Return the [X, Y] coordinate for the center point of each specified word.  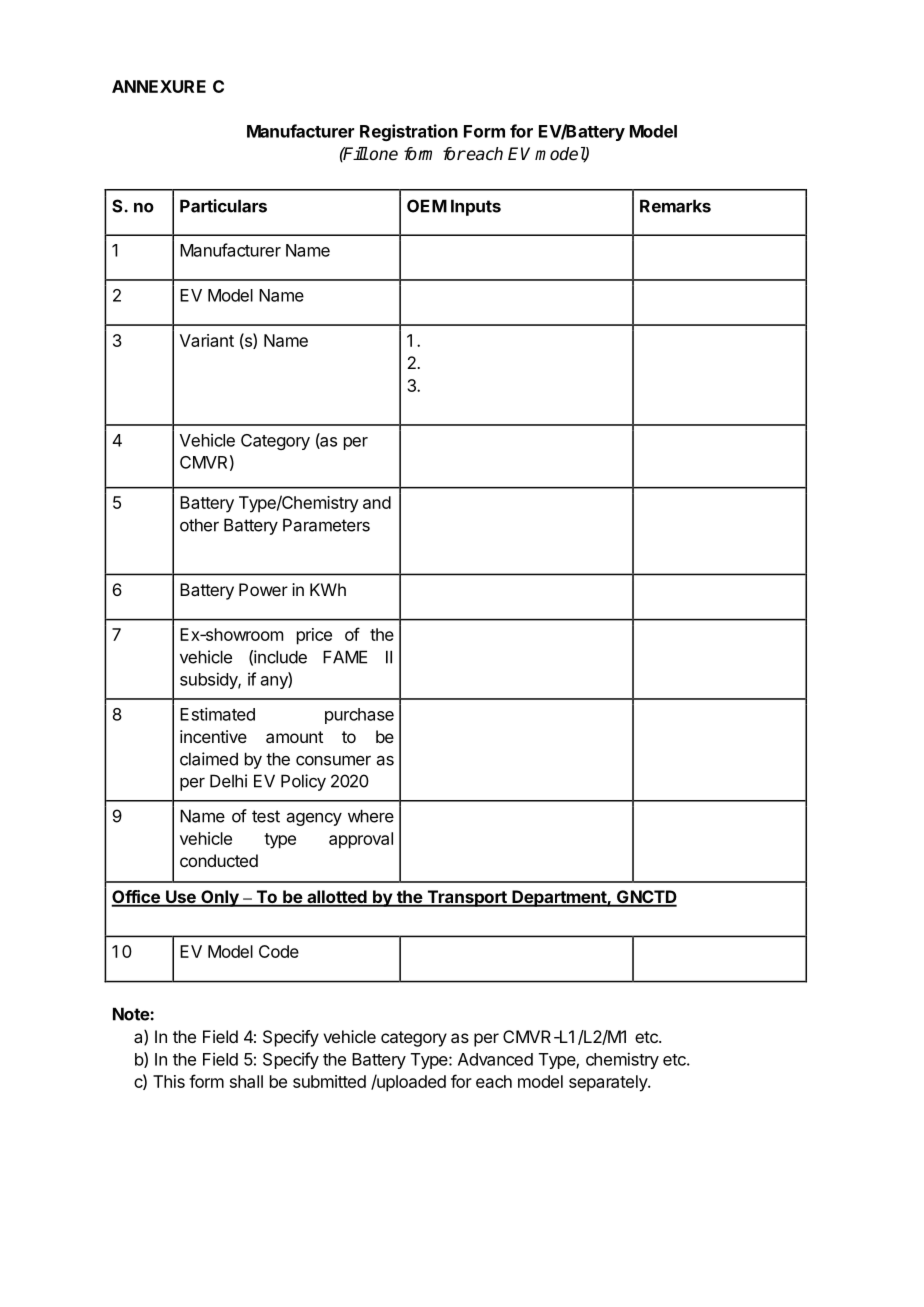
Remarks [675, 206]
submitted [329, 1081]
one [383, 155]
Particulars [223, 206]
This [169, 1081]
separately [609, 1083]
